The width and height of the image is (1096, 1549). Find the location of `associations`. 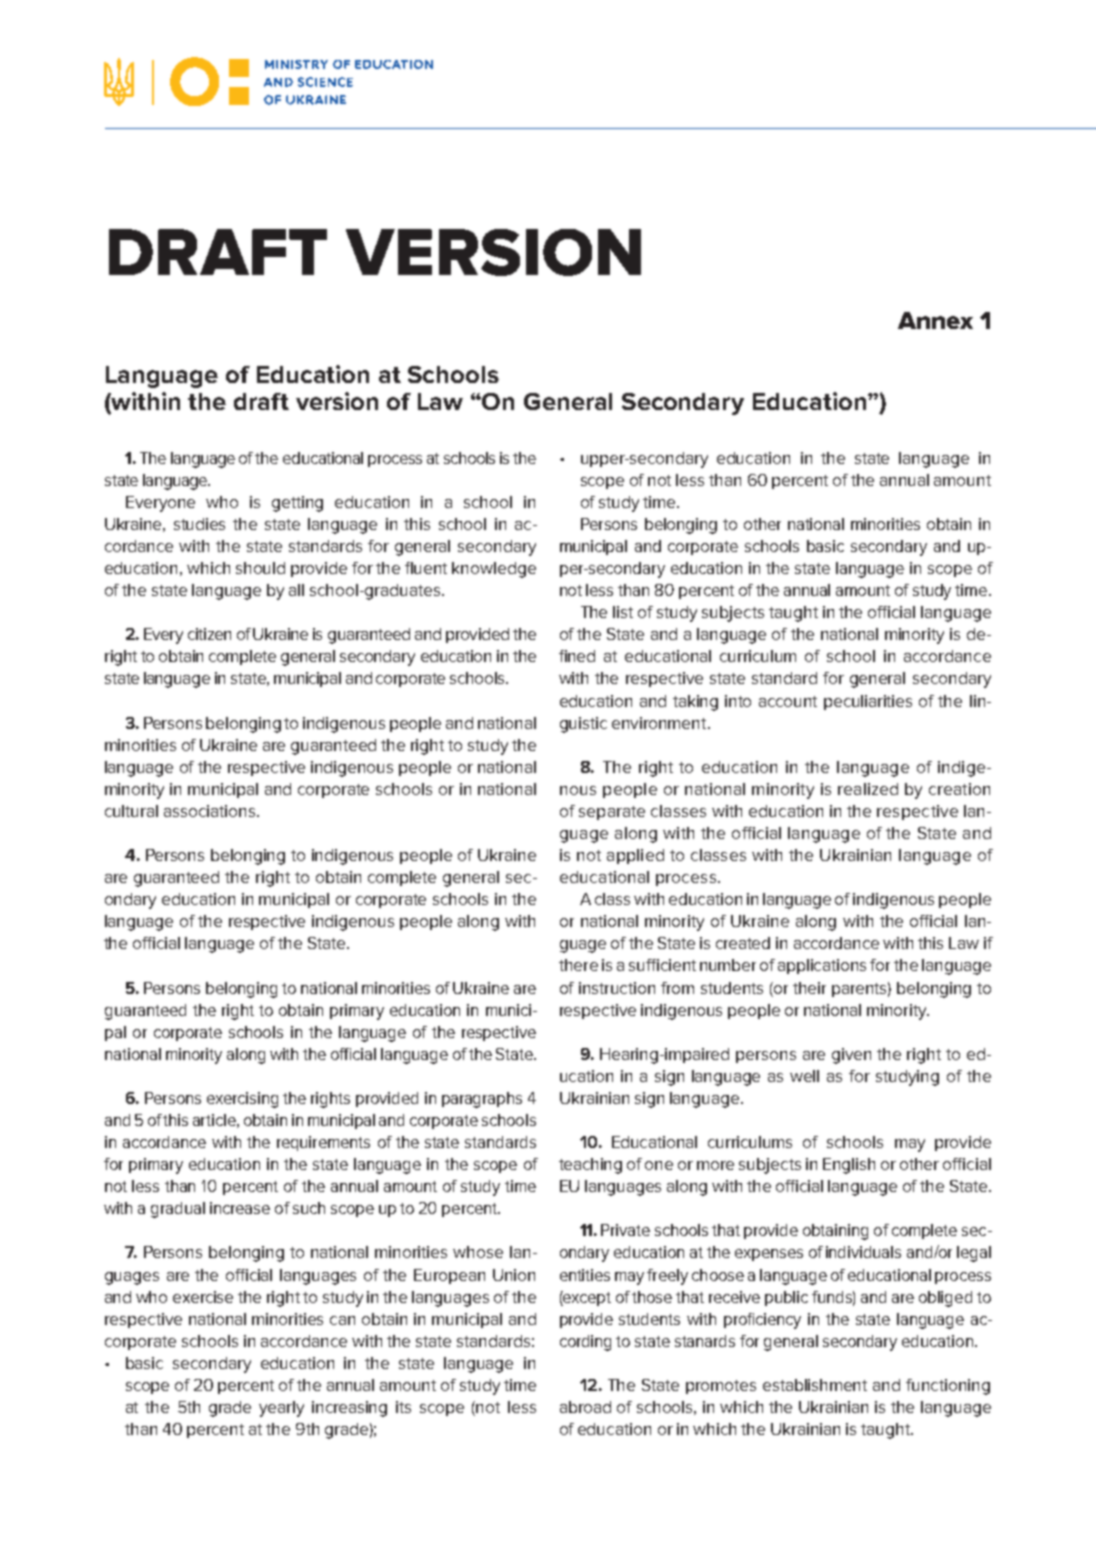

associations is located at coordinates (209, 811).
